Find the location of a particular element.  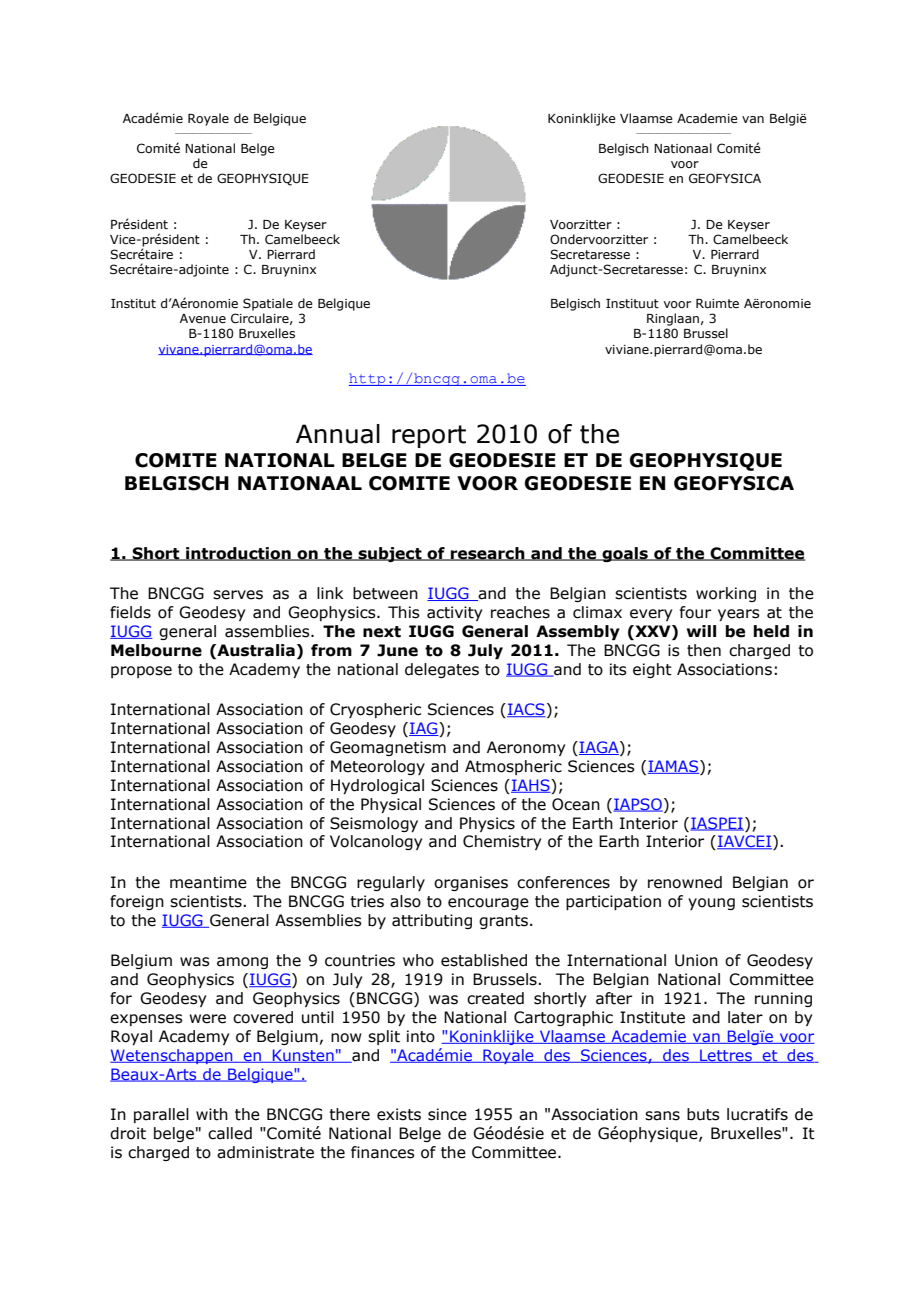

activity is located at coordinates (454, 613).
